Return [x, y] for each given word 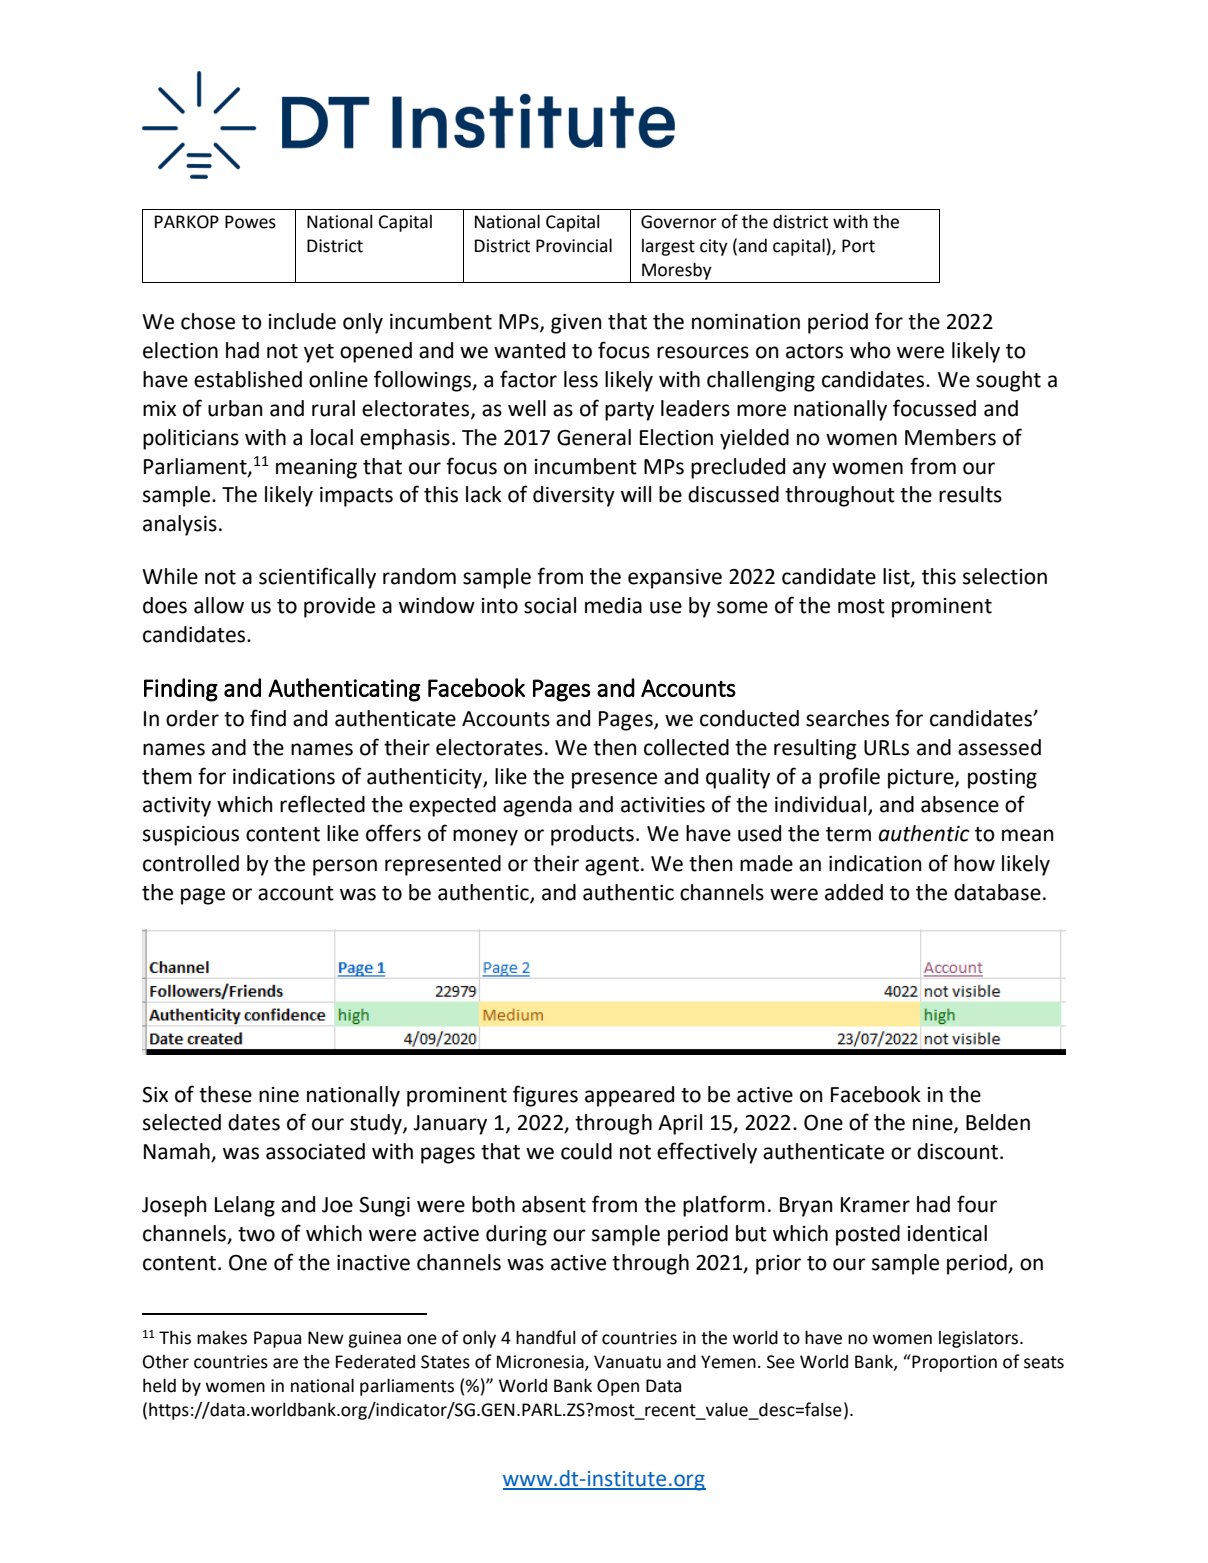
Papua [277, 1339]
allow [219, 605]
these [225, 1094]
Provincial [574, 245]
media [613, 605]
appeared [629, 1096]
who [870, 350]
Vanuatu [627, 1362]
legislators [980, 1339]
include [302, 321]
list [897, 577]
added [854, 892]
